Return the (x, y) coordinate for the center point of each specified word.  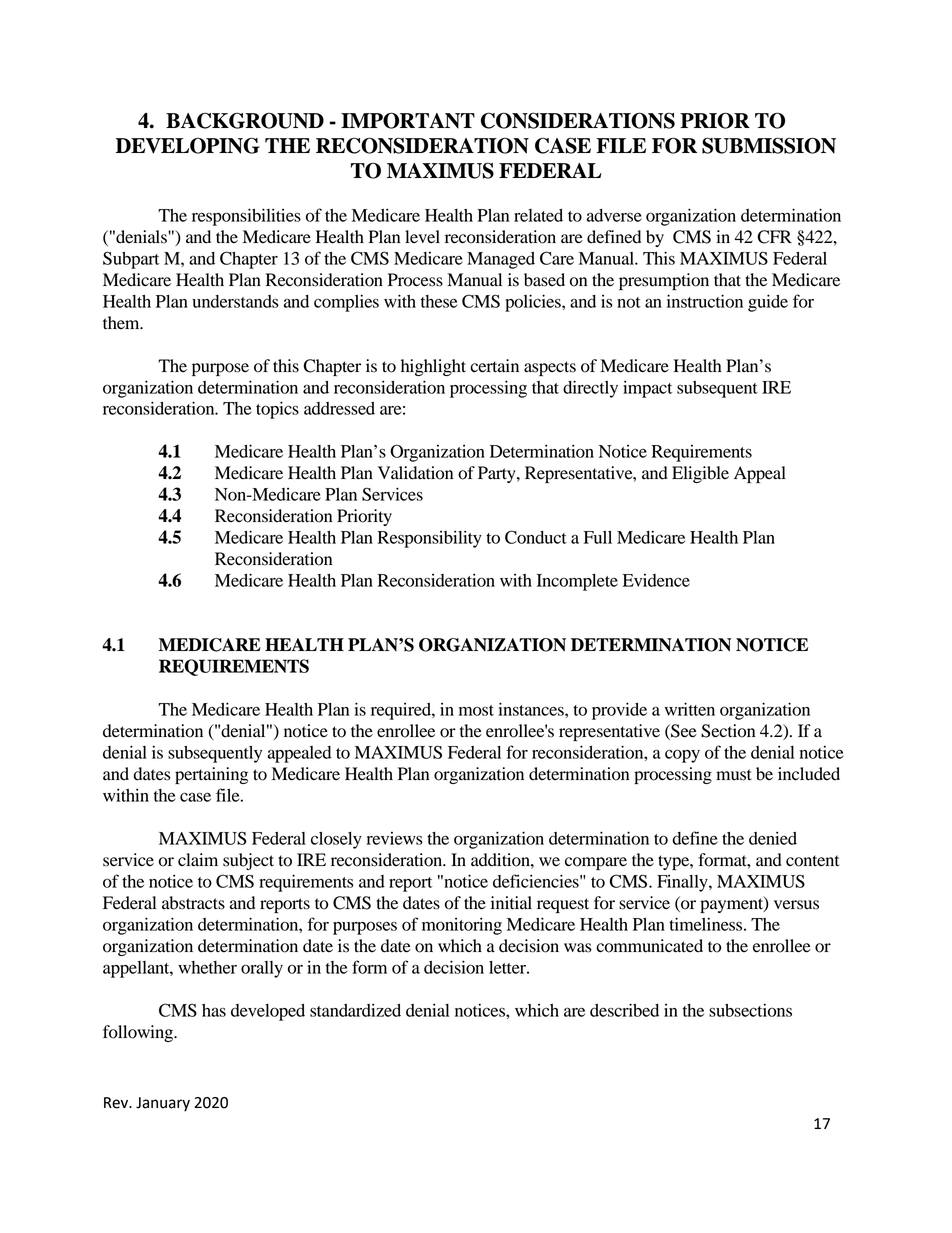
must (734, 775)
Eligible (700, 474)
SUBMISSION (769, 145)
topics (277, 410)
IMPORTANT (408, 120)
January (163, 1104)
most (476, 710)
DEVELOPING (188, 145)
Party (498, 474)
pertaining (211, 775)
